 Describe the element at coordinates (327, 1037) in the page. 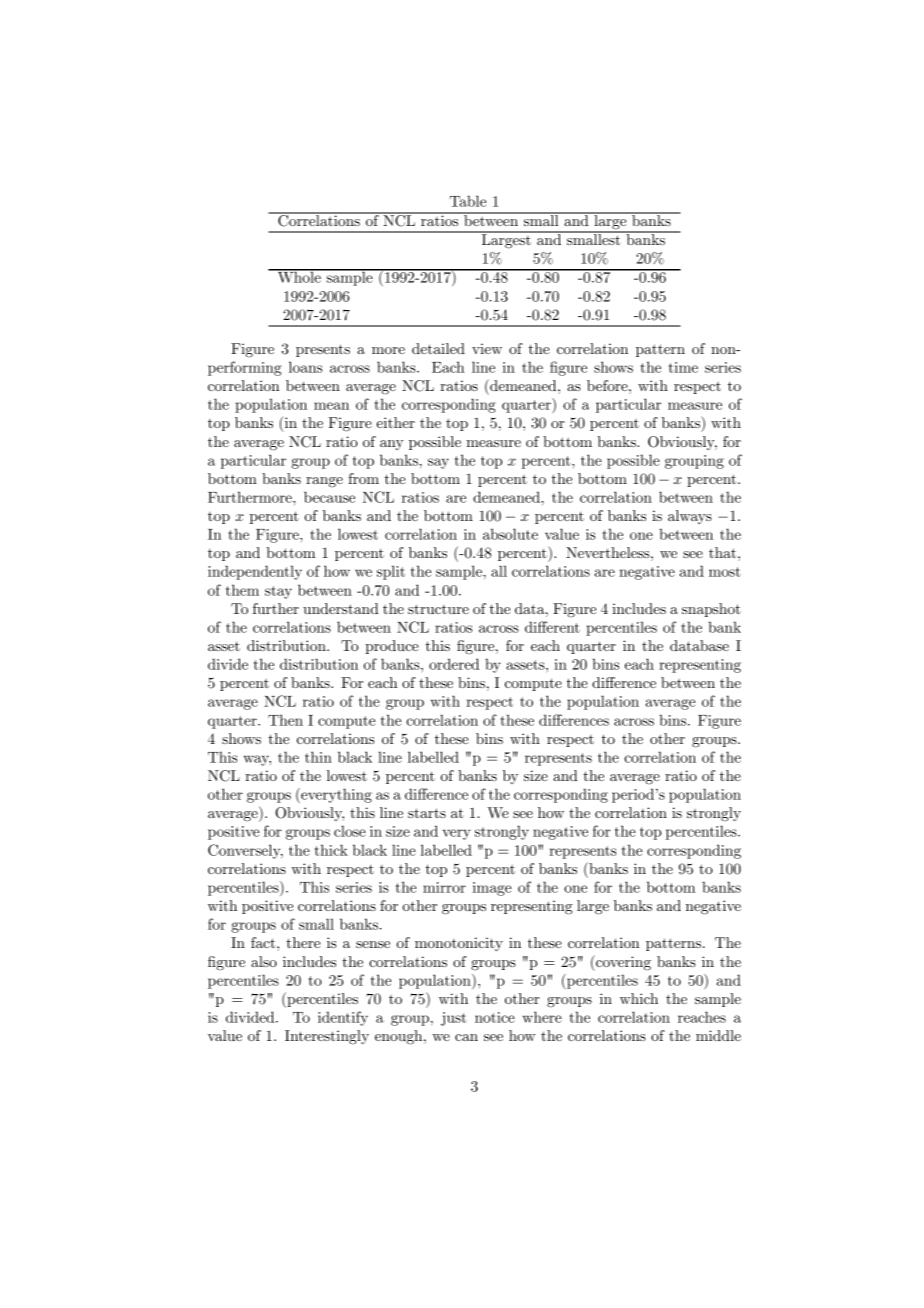

I see `Interestingly` at that location.
